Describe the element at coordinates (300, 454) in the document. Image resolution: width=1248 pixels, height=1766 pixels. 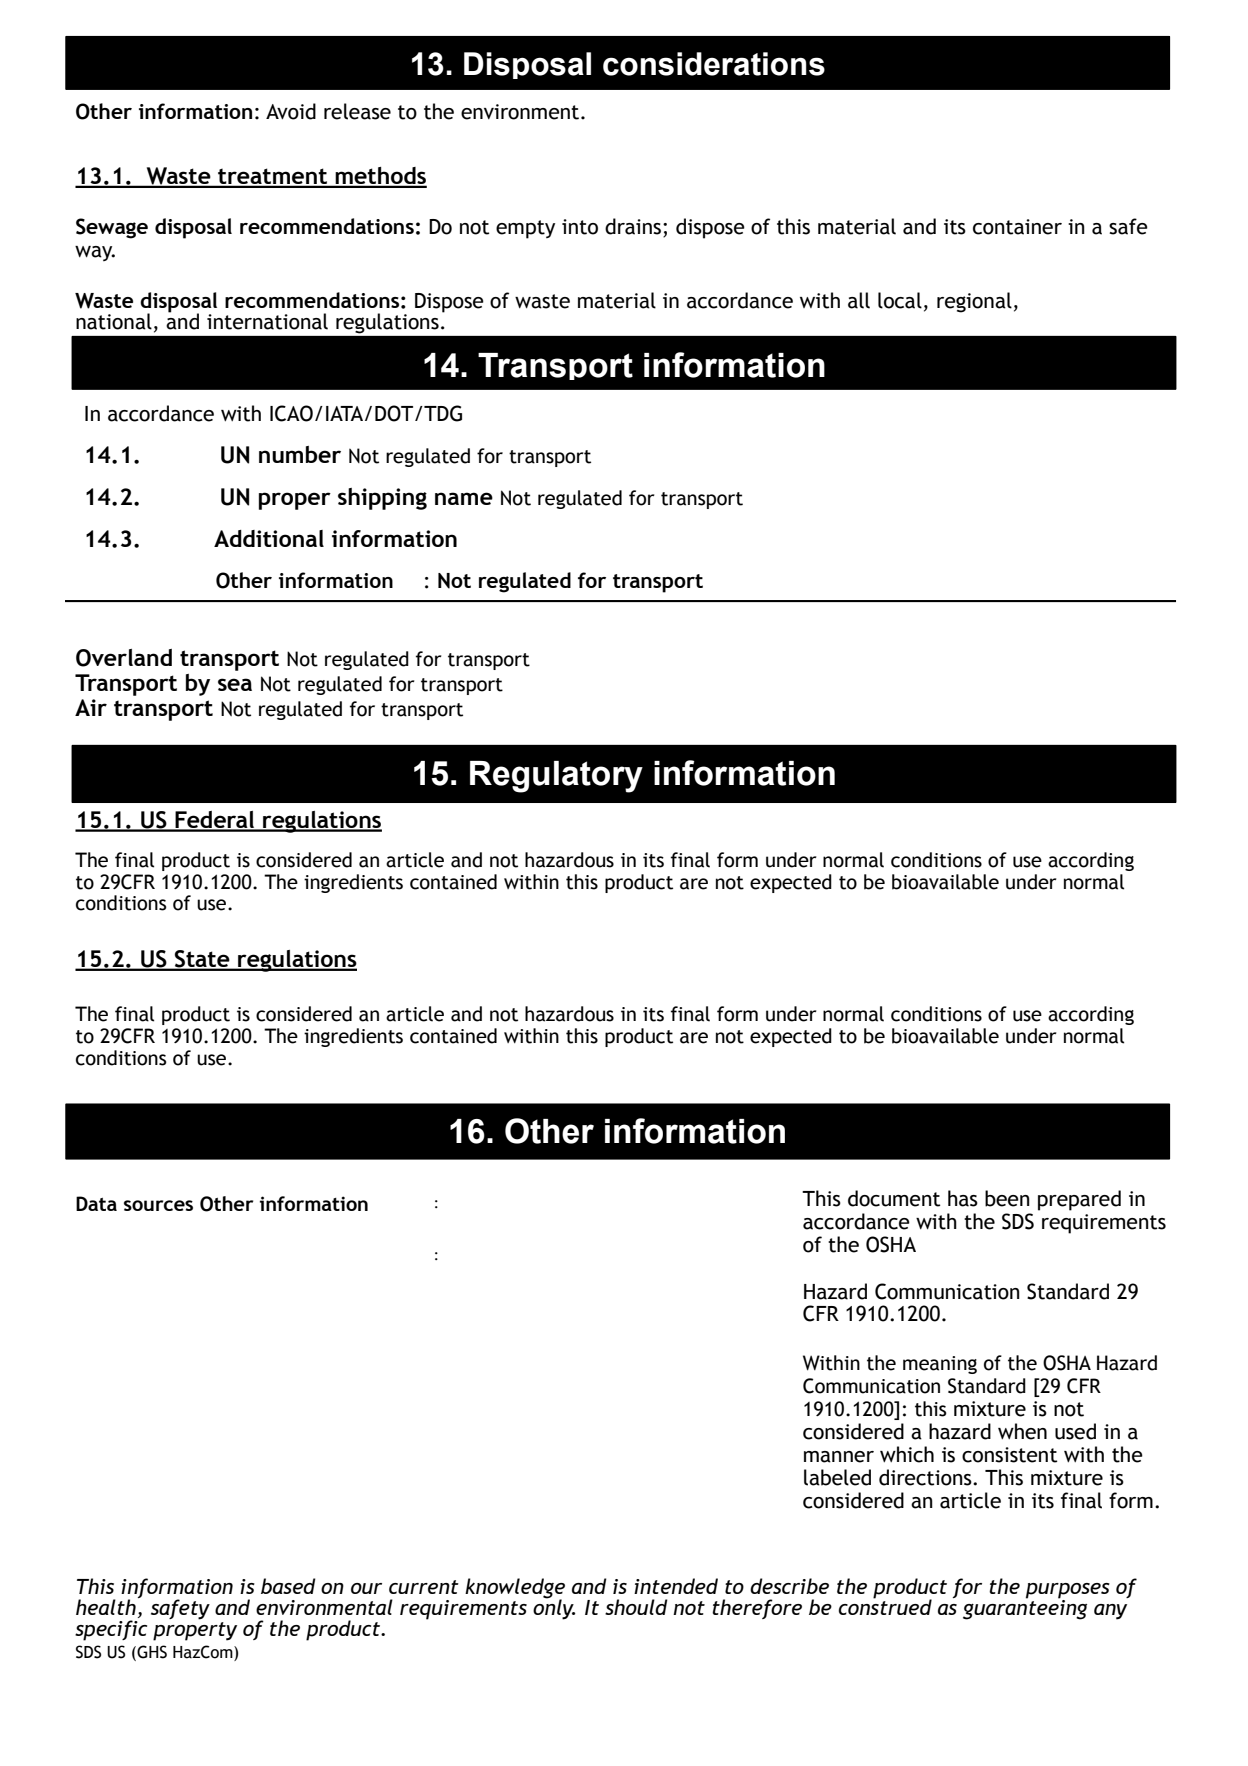
I see `number` at that location.
